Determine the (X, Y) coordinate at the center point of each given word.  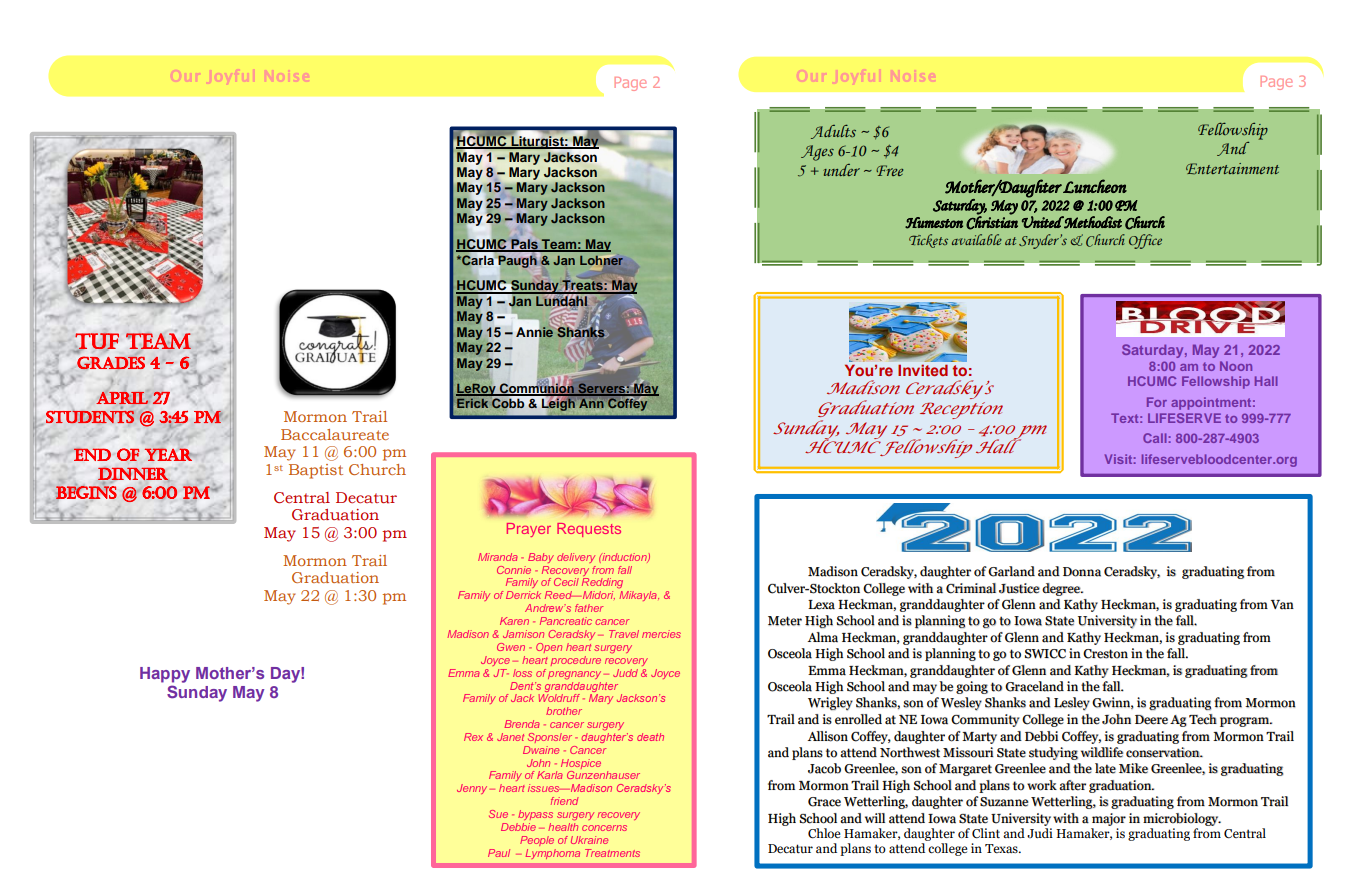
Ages (817, 153)
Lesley (1072, 704)
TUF (97, 342)
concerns (604, 828)
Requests (589, 530)
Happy (165, 675)
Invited (923, 370)
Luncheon (1095, 186)
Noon (1236, 366)
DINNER (134, 474)
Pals (524, 245)
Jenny (472, 789)
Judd (625, 673)
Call (1155, 438)
